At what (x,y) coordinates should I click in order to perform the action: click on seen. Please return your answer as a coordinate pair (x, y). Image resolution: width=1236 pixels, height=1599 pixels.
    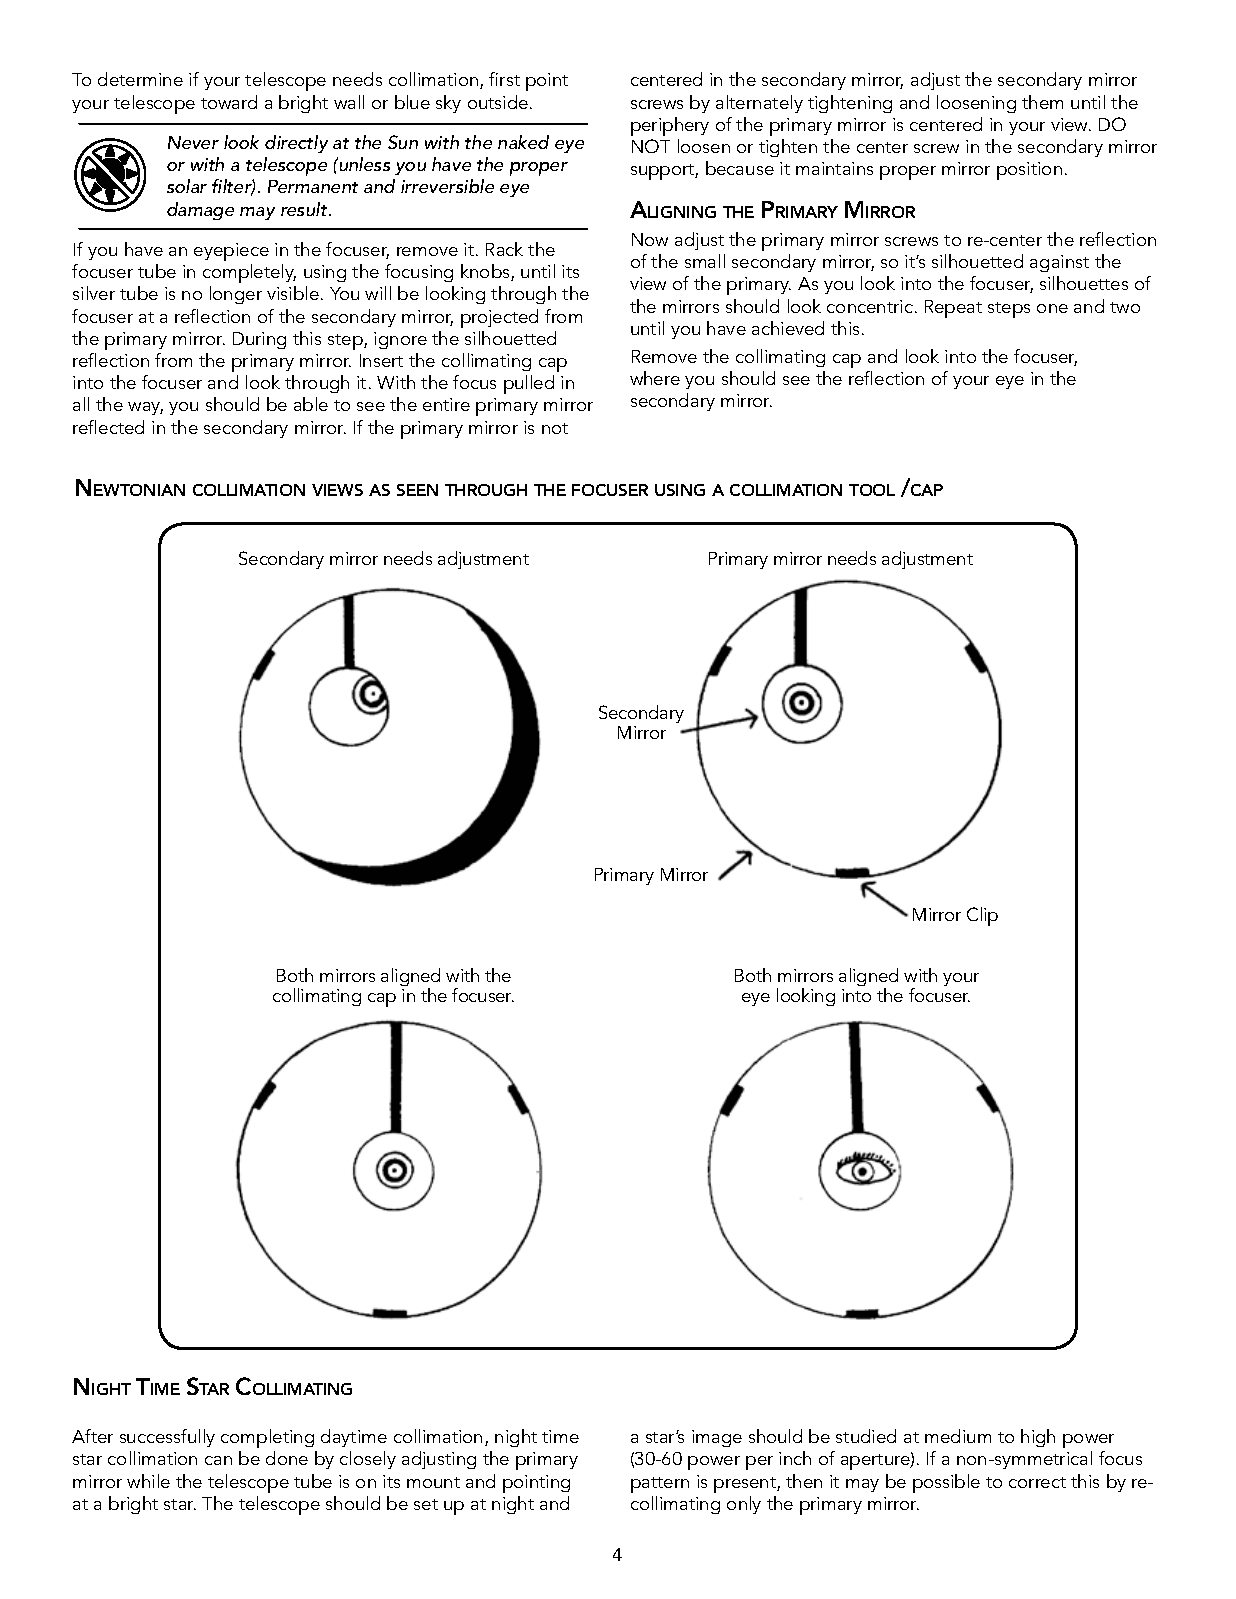
    Looking at the image, I should click on (417, 490).
